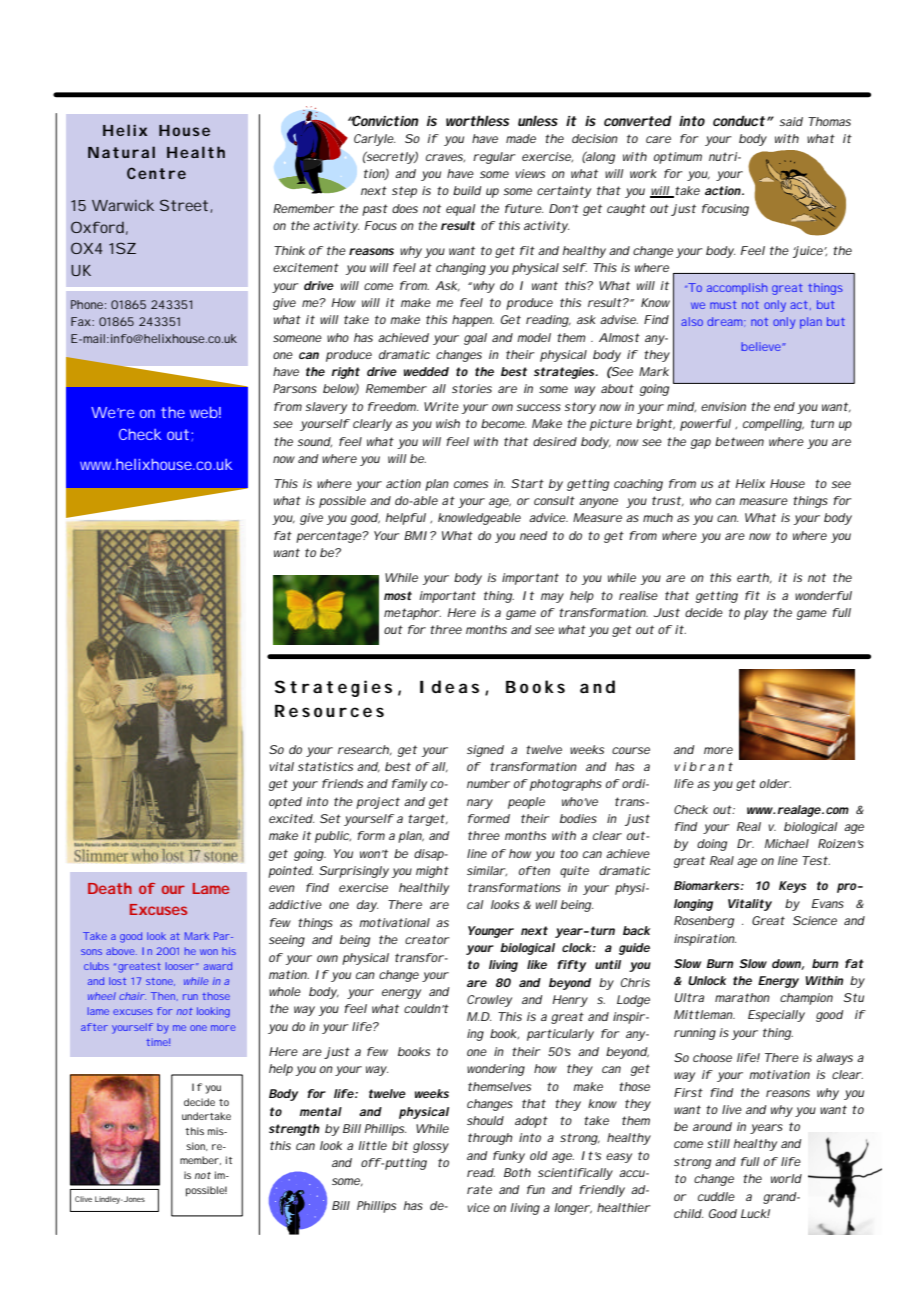  I want to click on statistics, so click(325, 766).
